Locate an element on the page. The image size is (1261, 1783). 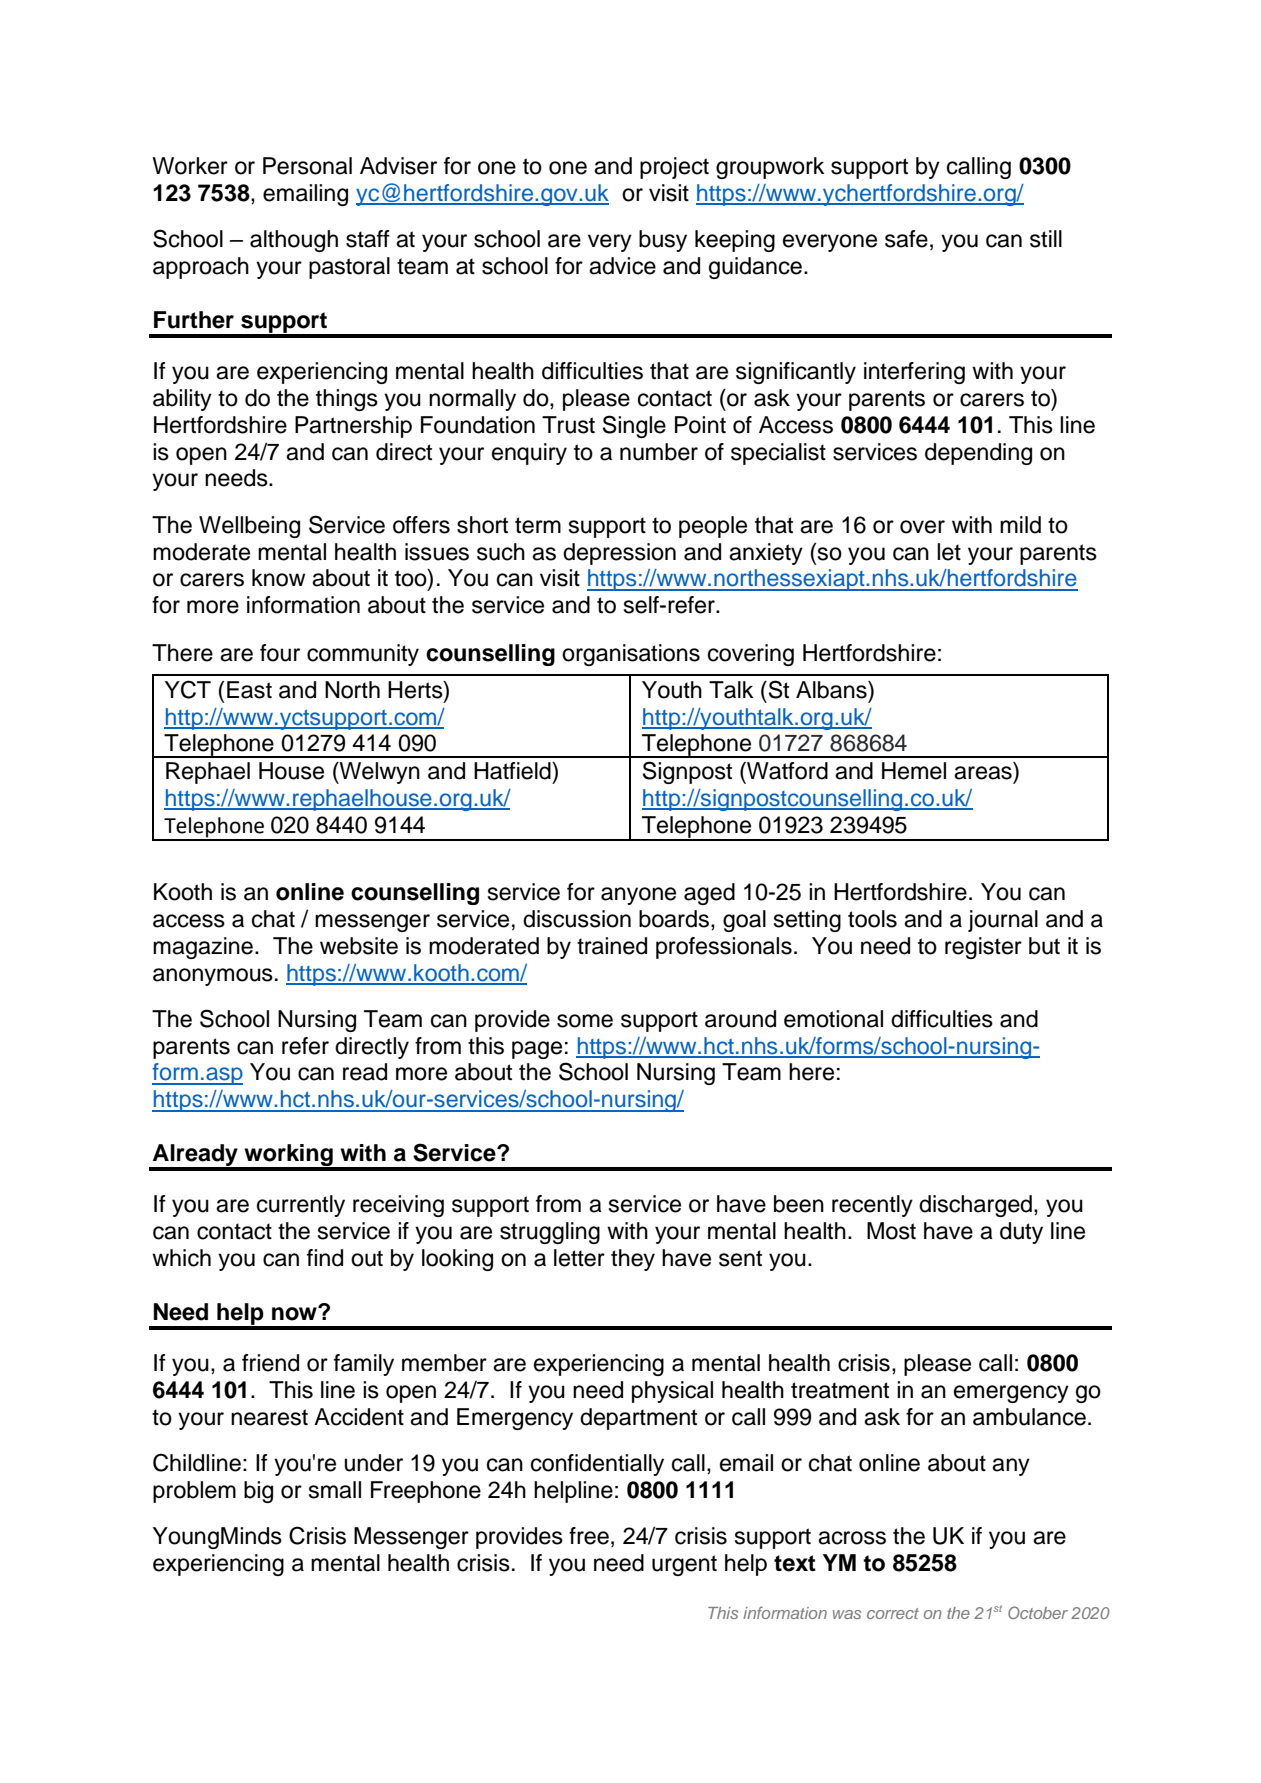
anyone is located at coordinates (638, 896).
